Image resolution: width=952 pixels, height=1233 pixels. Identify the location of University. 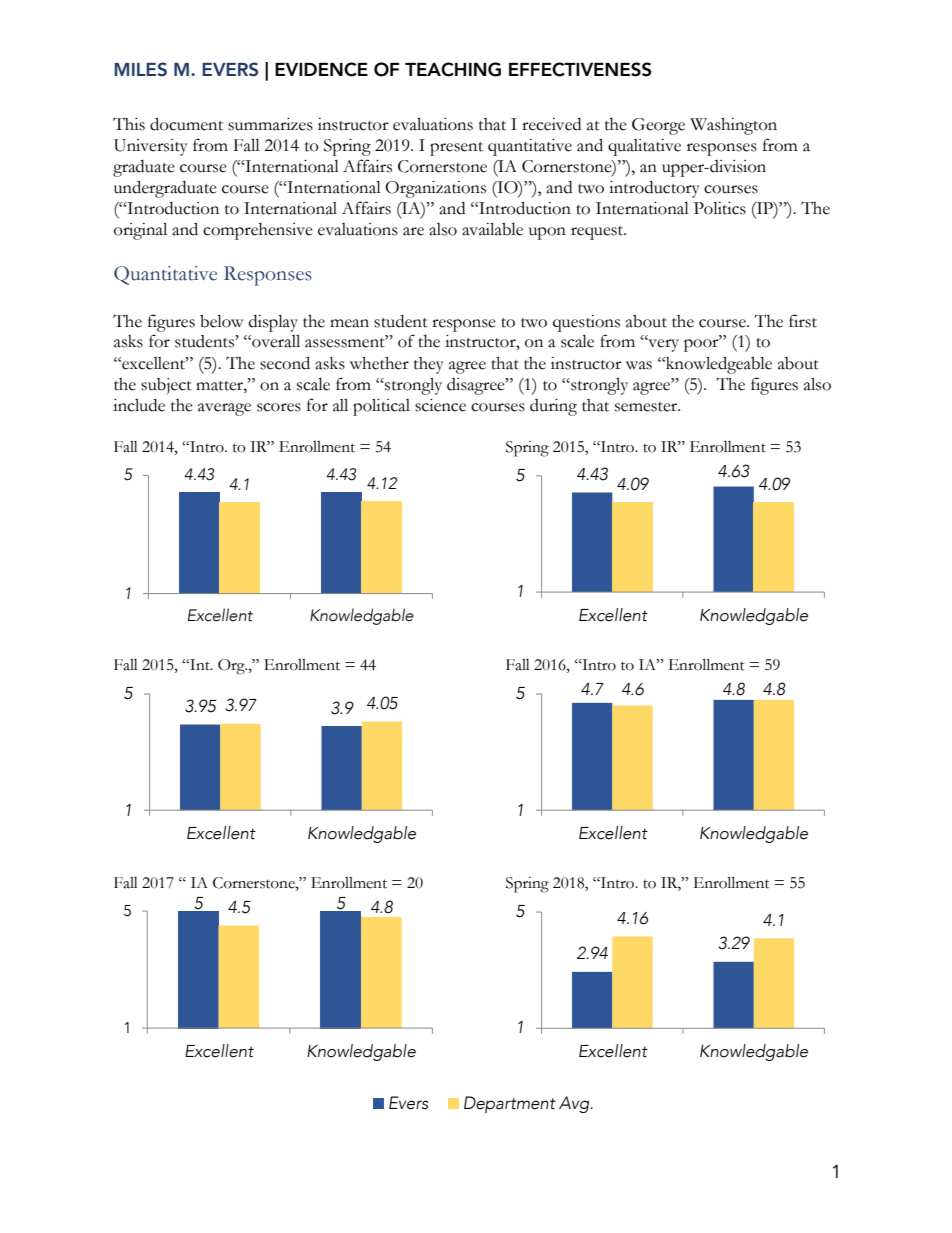
(151, 147).
